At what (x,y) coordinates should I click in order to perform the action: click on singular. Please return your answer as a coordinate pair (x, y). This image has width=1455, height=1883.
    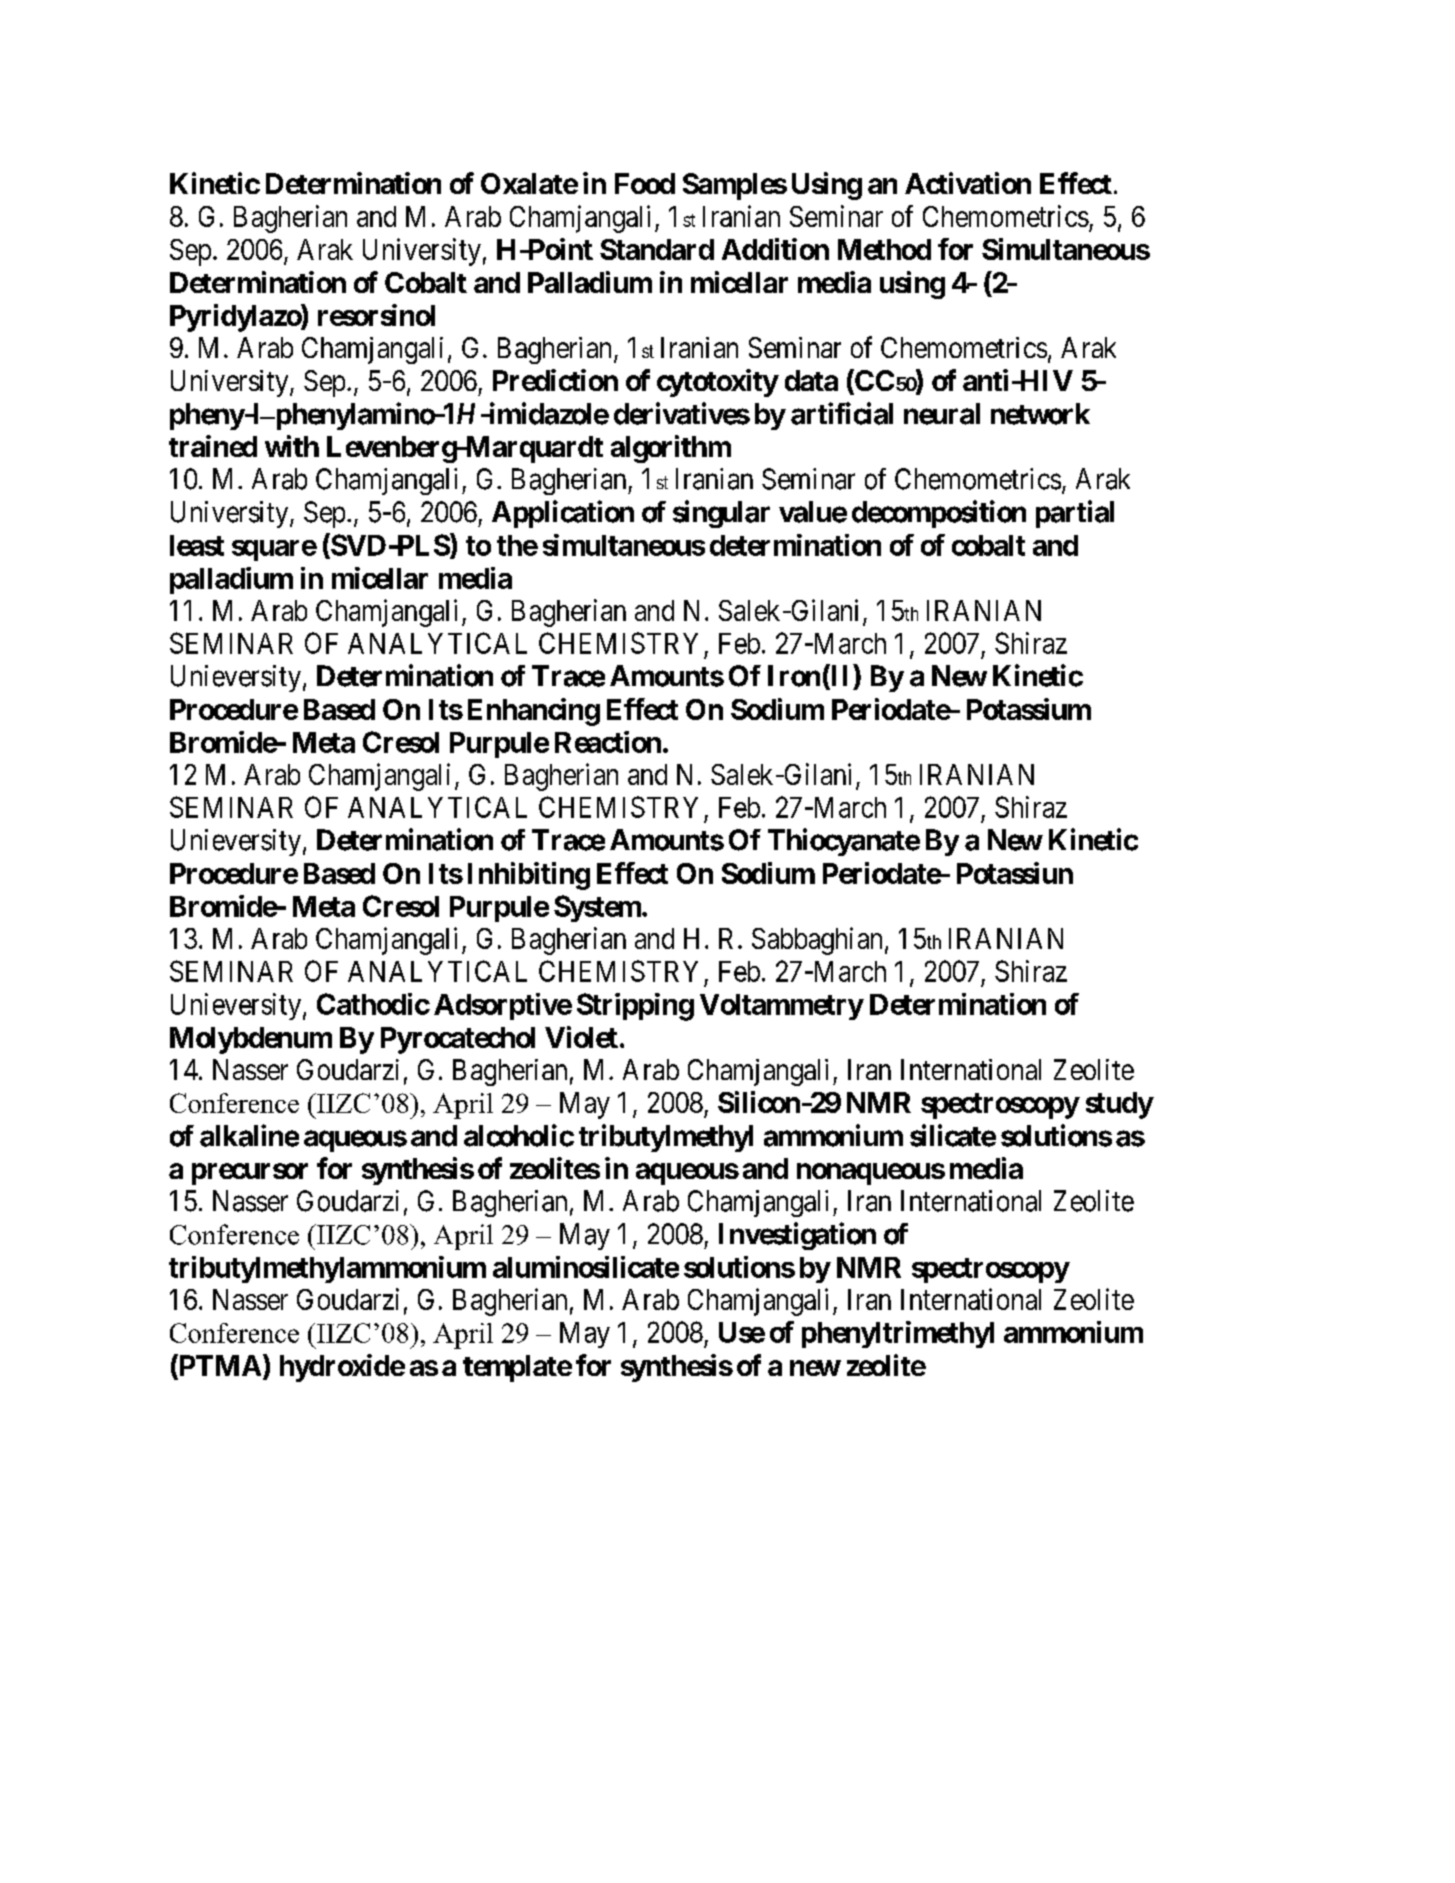
    Looking at the image, I should click on (721, 514).
